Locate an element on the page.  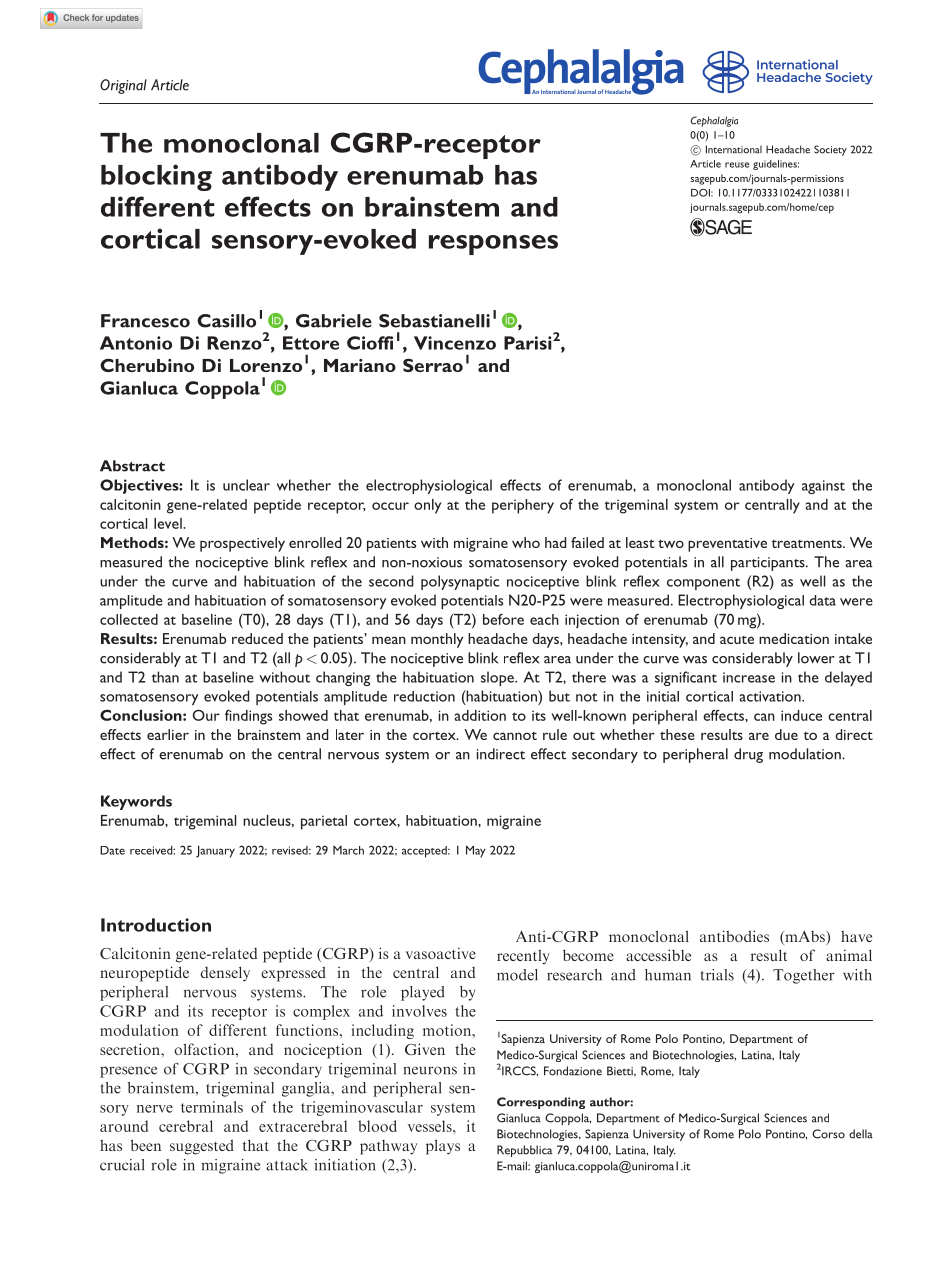
drug is located at coordinates (748, 755).
